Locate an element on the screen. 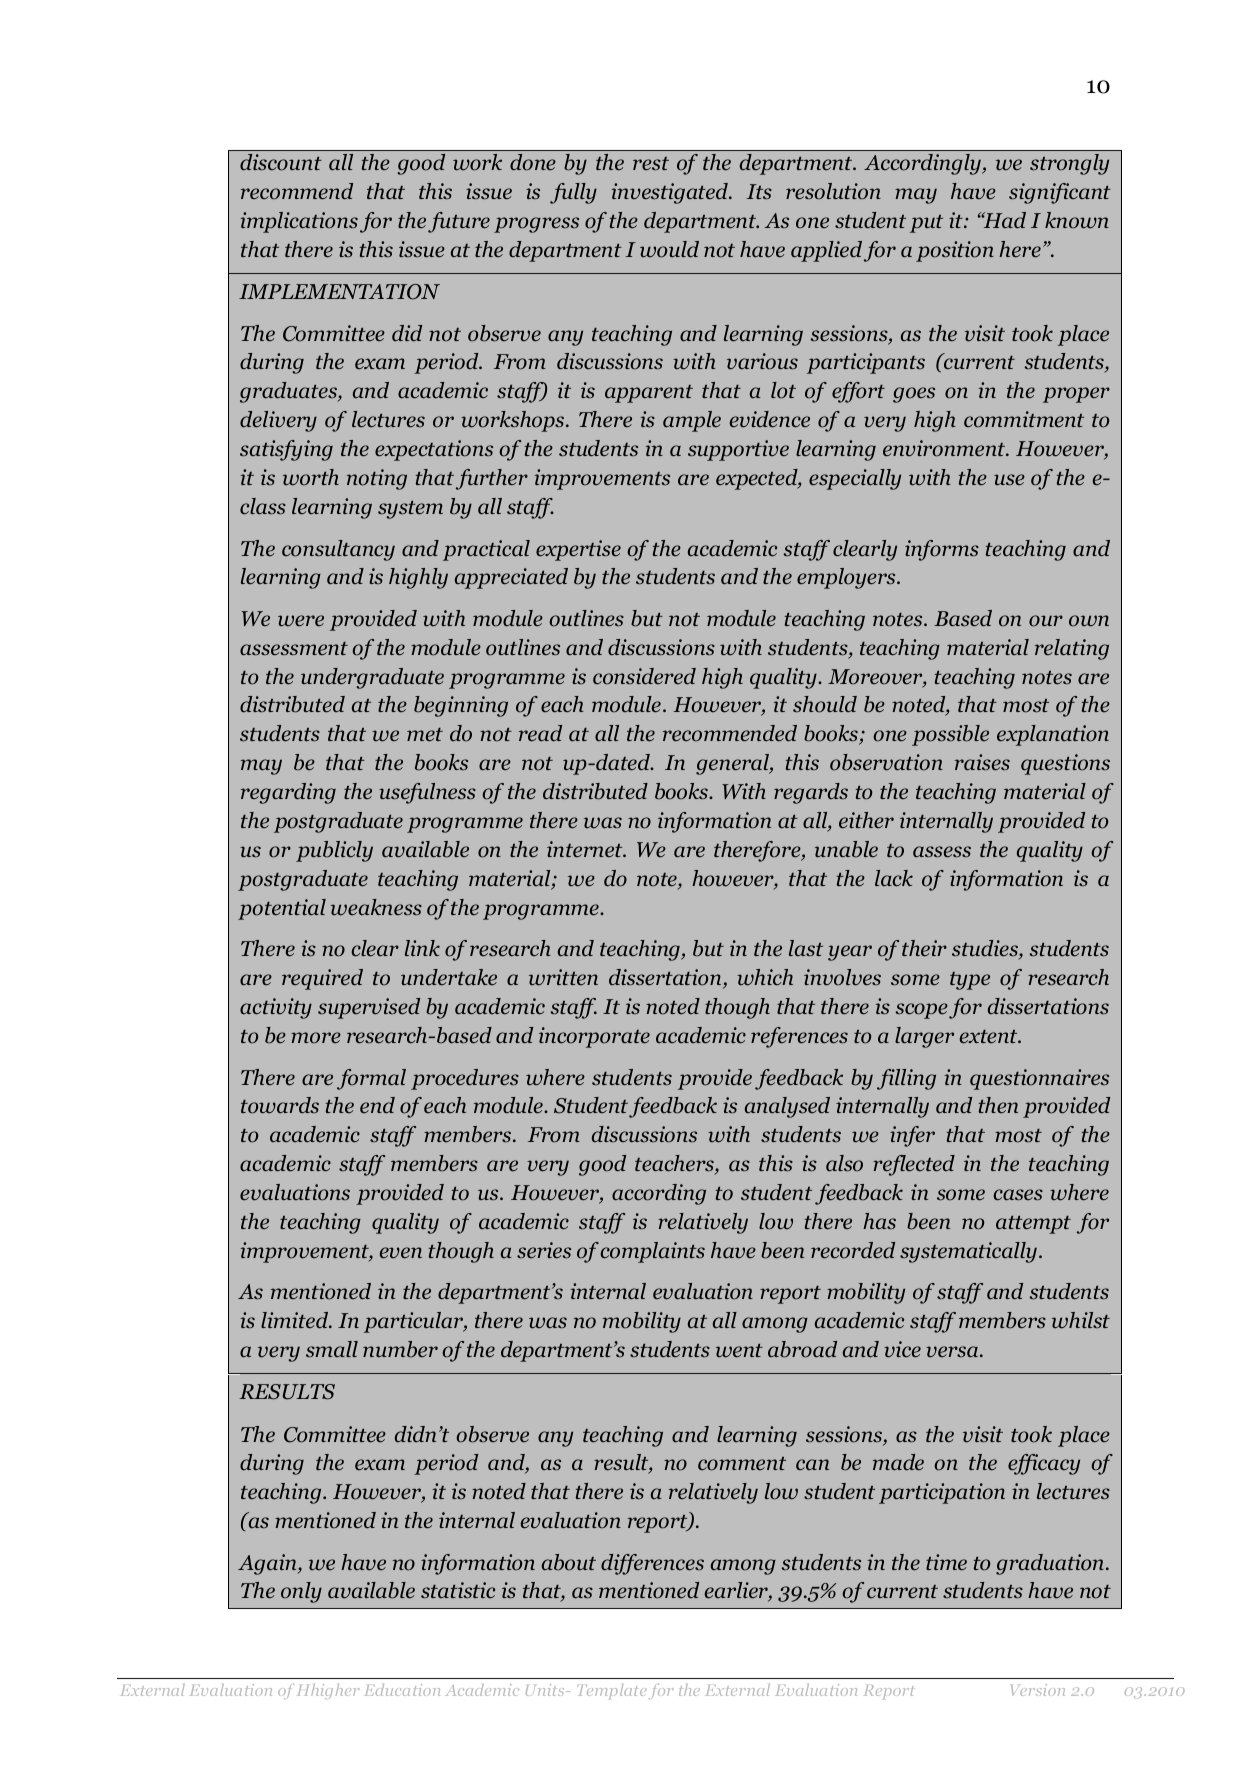 The height and width of the screenshot is (1782, 1260). incorporate is located at coordinates (594, 1037).
